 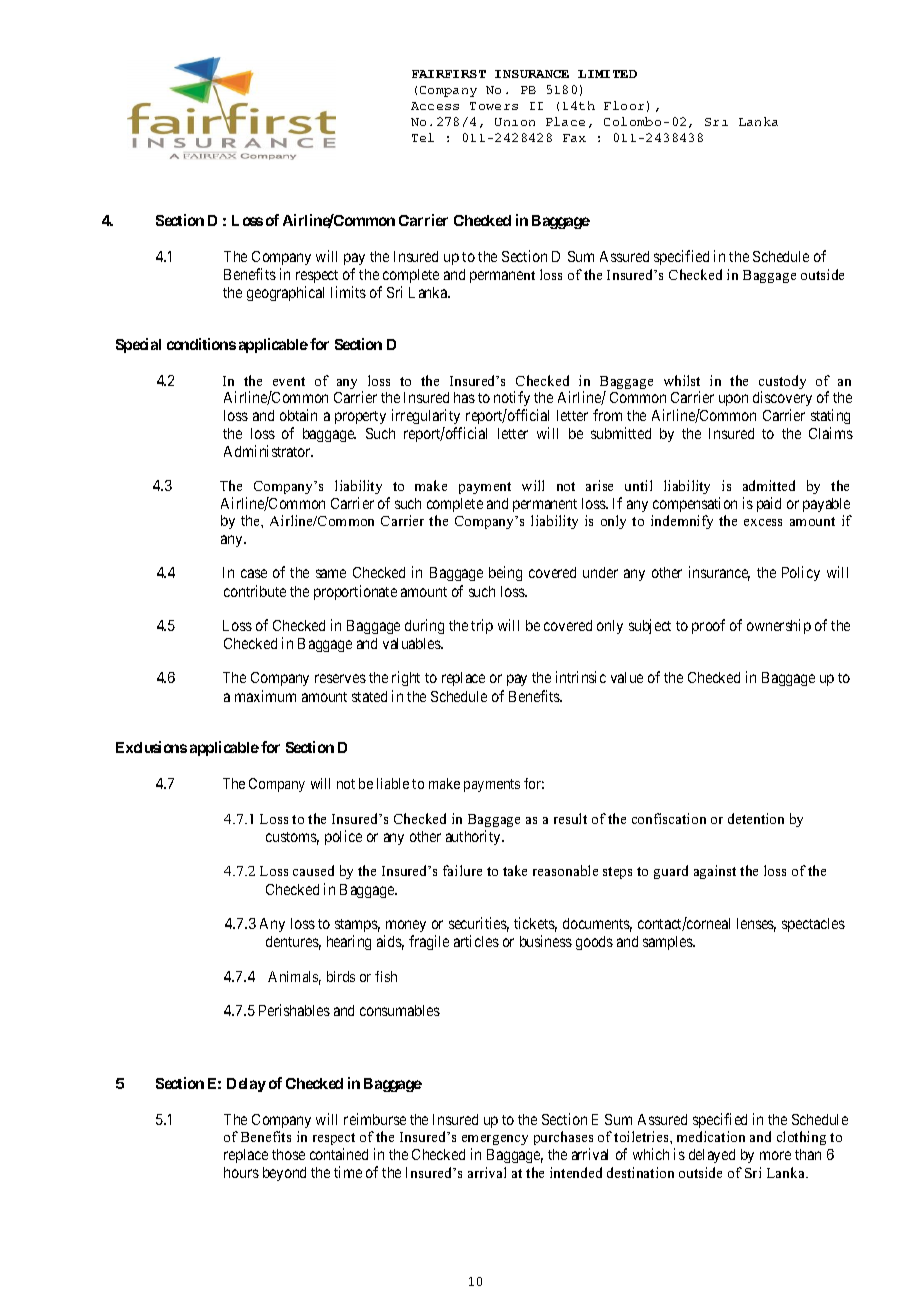 I want to click on ownership, so click(x=779, y=626).
